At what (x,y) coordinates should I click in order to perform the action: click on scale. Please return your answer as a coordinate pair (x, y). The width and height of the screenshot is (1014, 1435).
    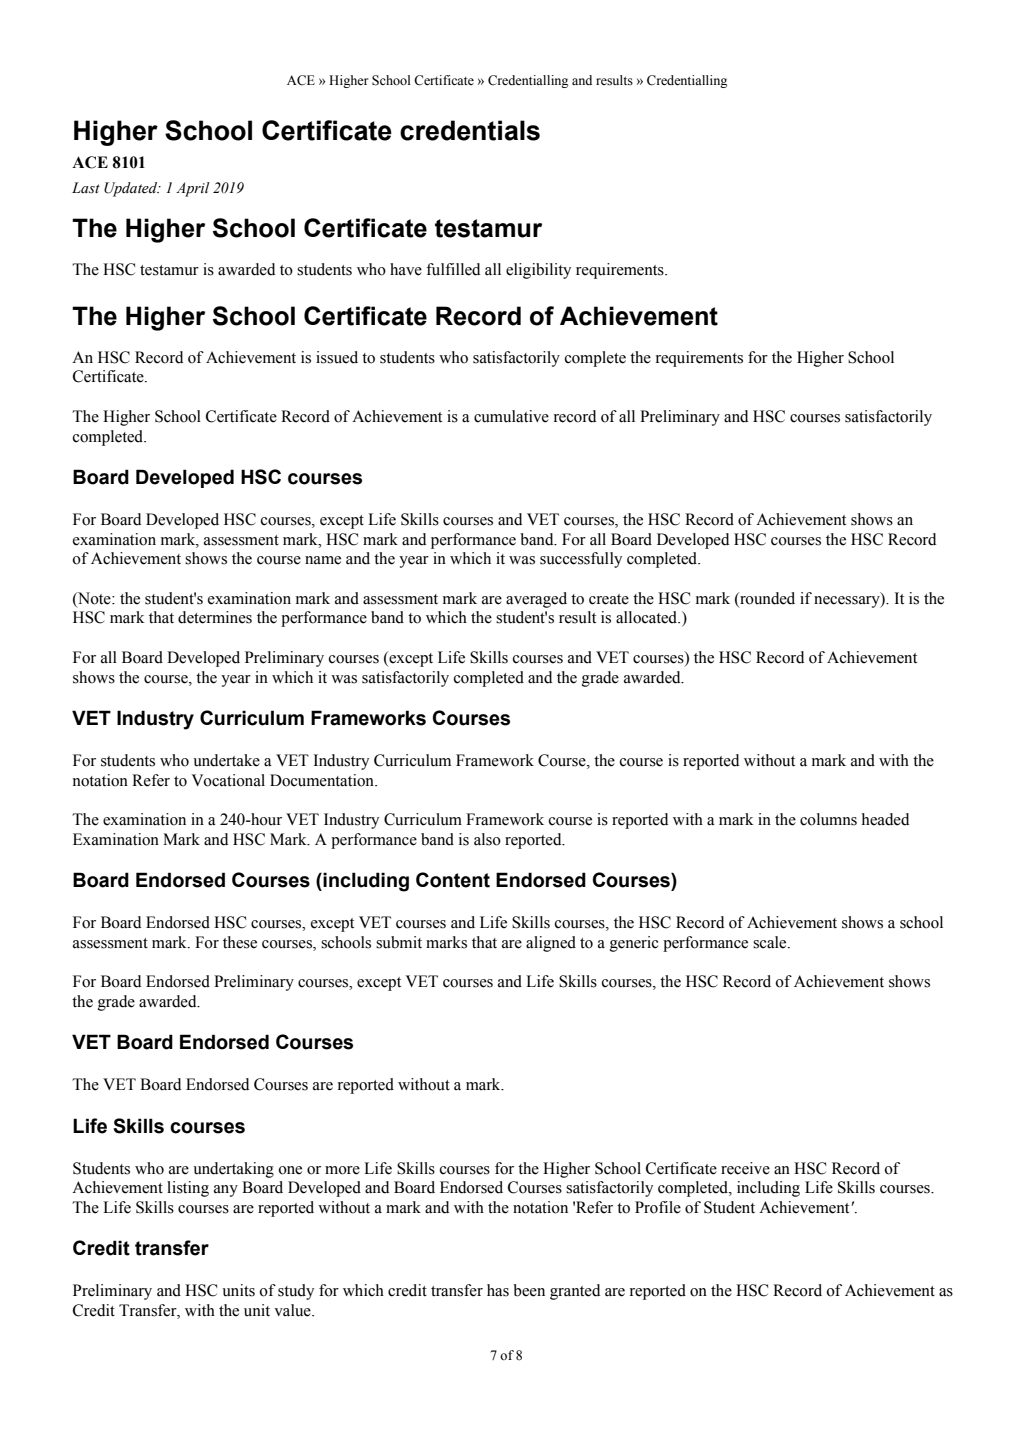
    Looking at the image, I should click on (771, 942).
